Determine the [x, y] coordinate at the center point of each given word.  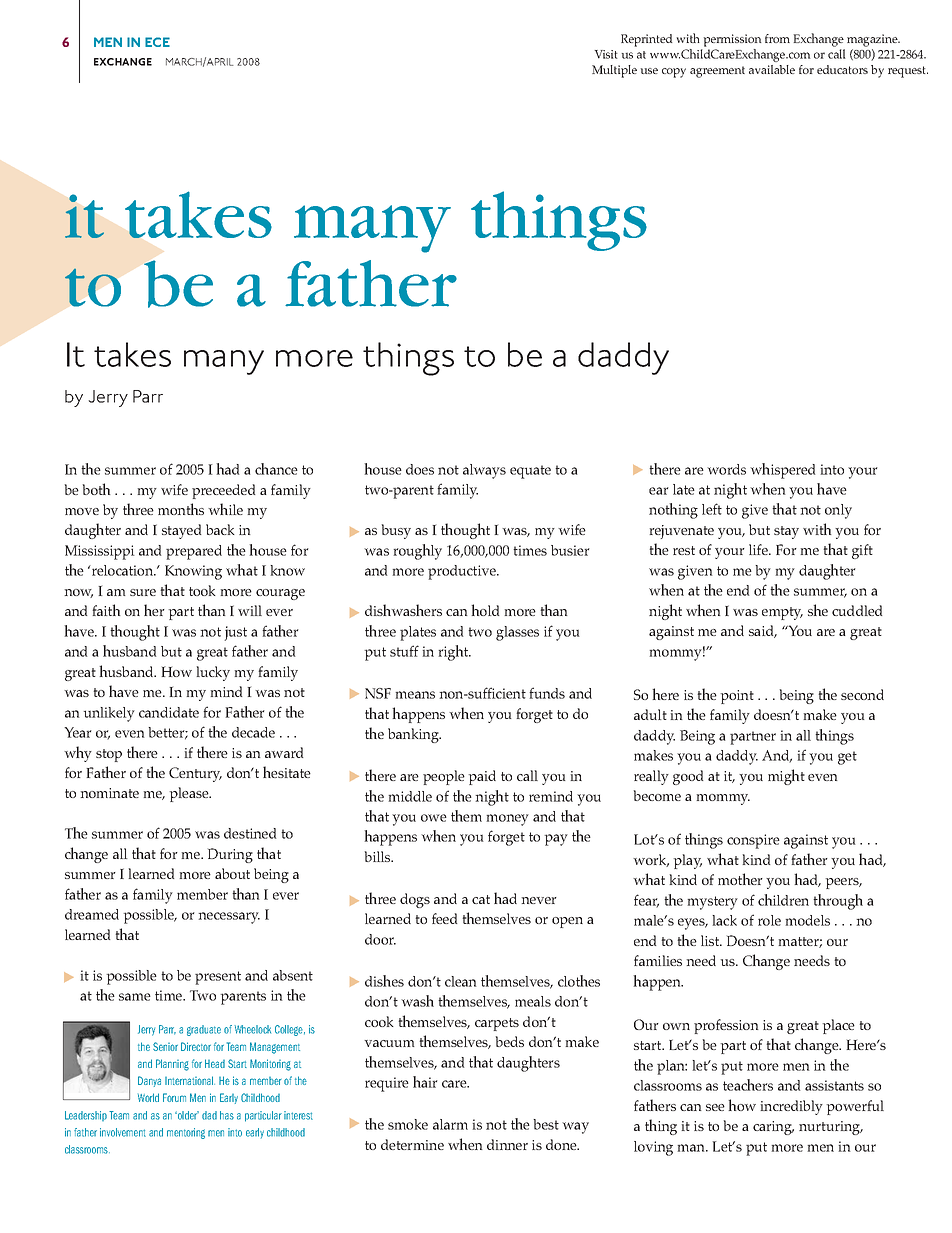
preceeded [223, 491]
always [484, 471]
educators [842, 69]
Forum [174, 1097]
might [786, 777]
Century [195, 774]
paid [482, 777]
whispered [782, 471]
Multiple [614, 71]
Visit [606, 54]
